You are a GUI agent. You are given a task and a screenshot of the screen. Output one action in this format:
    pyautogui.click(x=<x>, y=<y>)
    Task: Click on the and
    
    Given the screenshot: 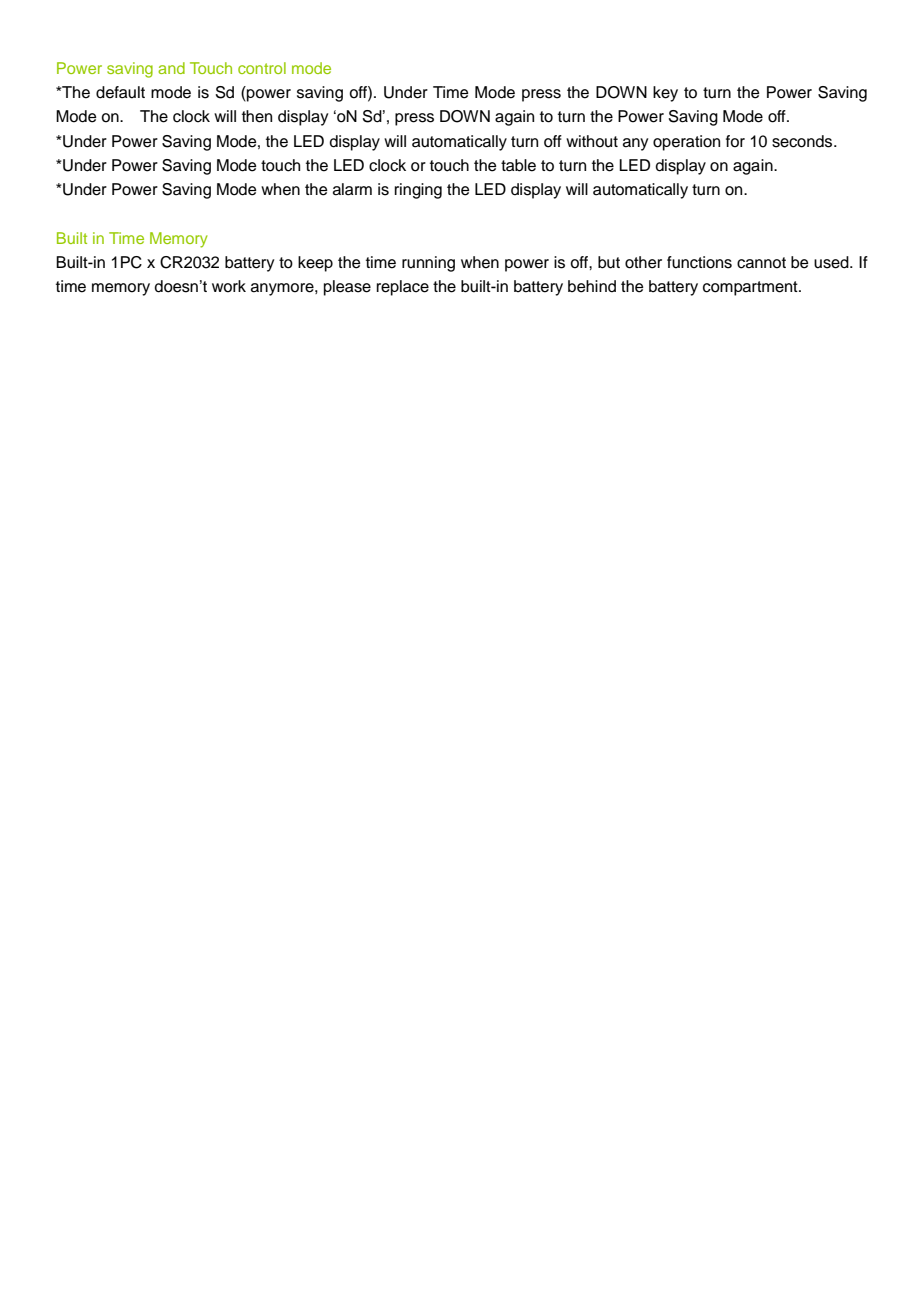 What is the action you would take?
    pyautogui.click(x=171, y=68)
